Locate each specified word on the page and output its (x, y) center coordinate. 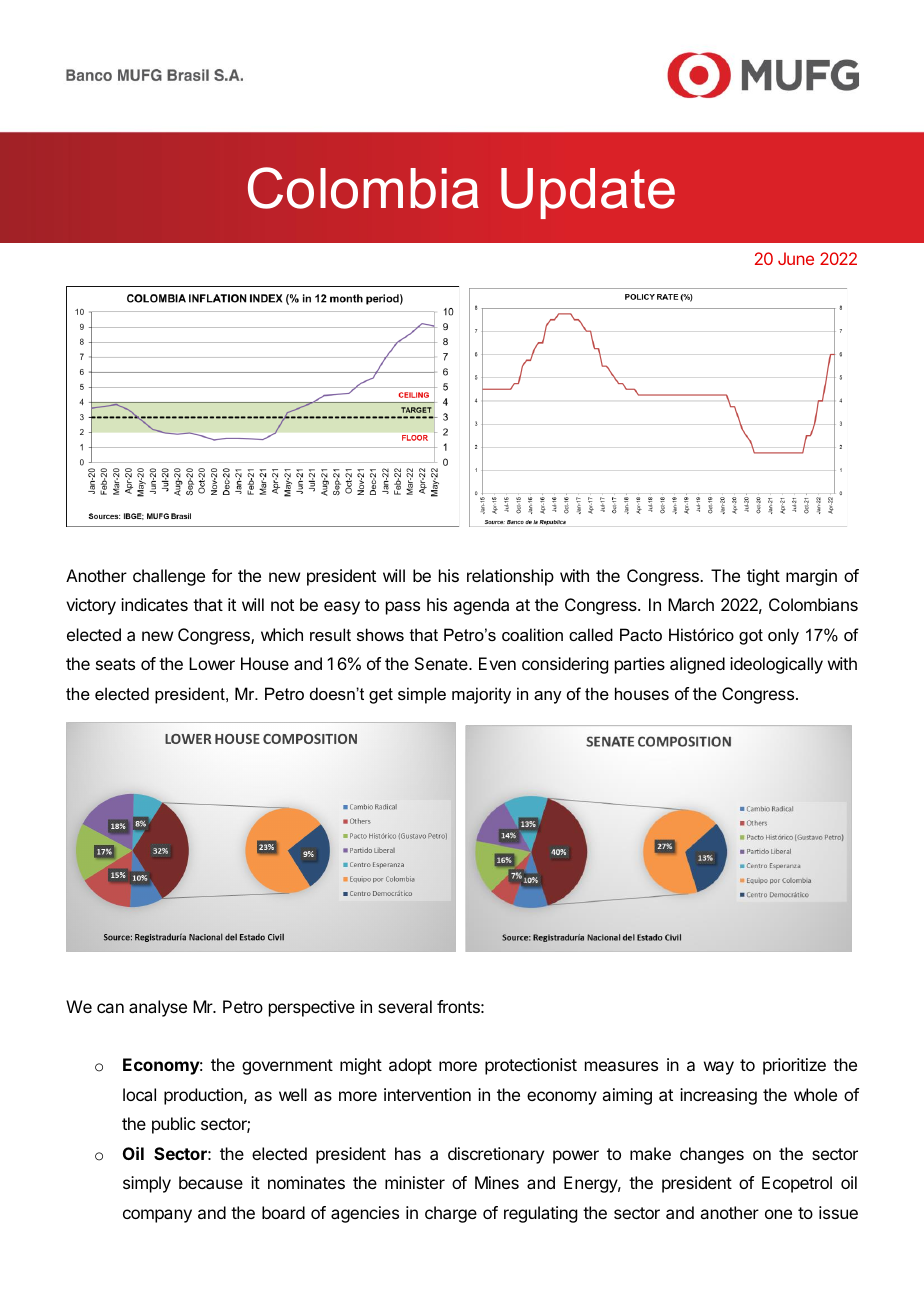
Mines (497, 1182)
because (211, 1182)
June (796, 258)
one (778, 1214)
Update (588, 193)
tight (763, 577)
